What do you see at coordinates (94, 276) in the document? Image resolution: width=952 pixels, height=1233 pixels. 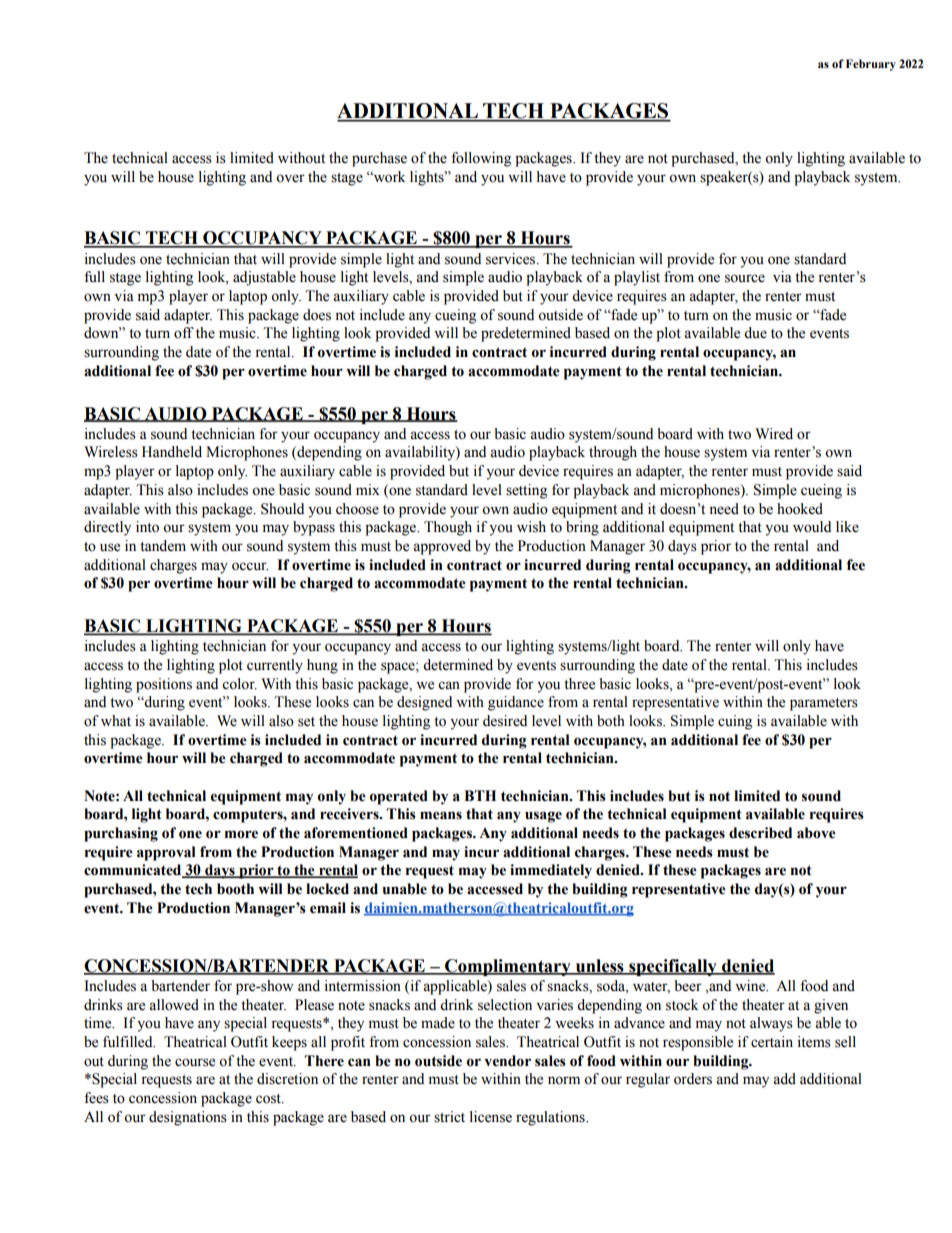 I see `full` at bounding box center [94, 276].
